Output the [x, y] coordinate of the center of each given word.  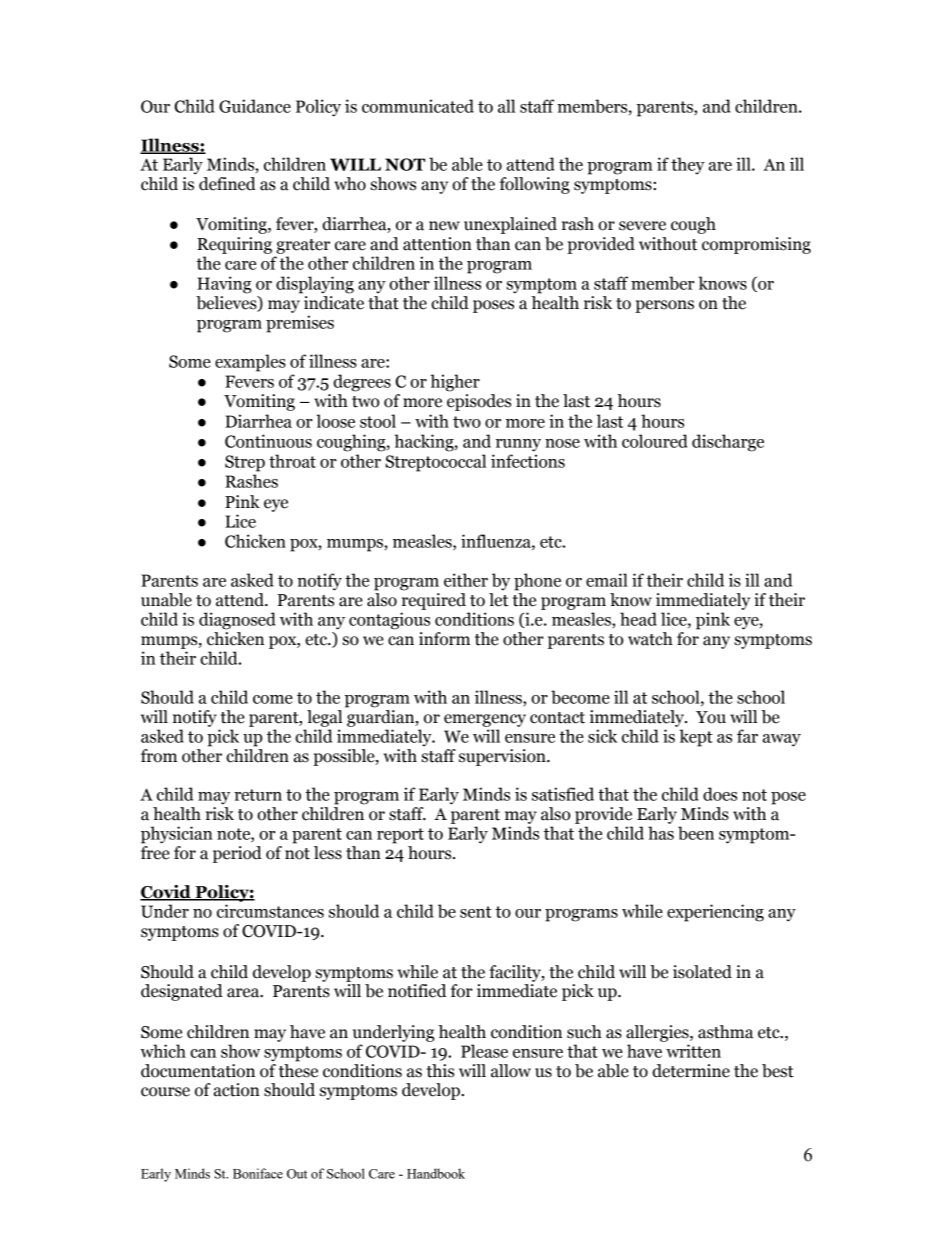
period [237, 854]
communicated [418, 106]
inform [444, 639]
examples [250, 363]
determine [691, 1071]
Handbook [436, 1173]
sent [475, 912]
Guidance [255, 106]
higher [455, 383]
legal [324, 718]
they [688, 165]
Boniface [258, 1173]
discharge [728, 443]
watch [650, 639]
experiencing [715, 913]
